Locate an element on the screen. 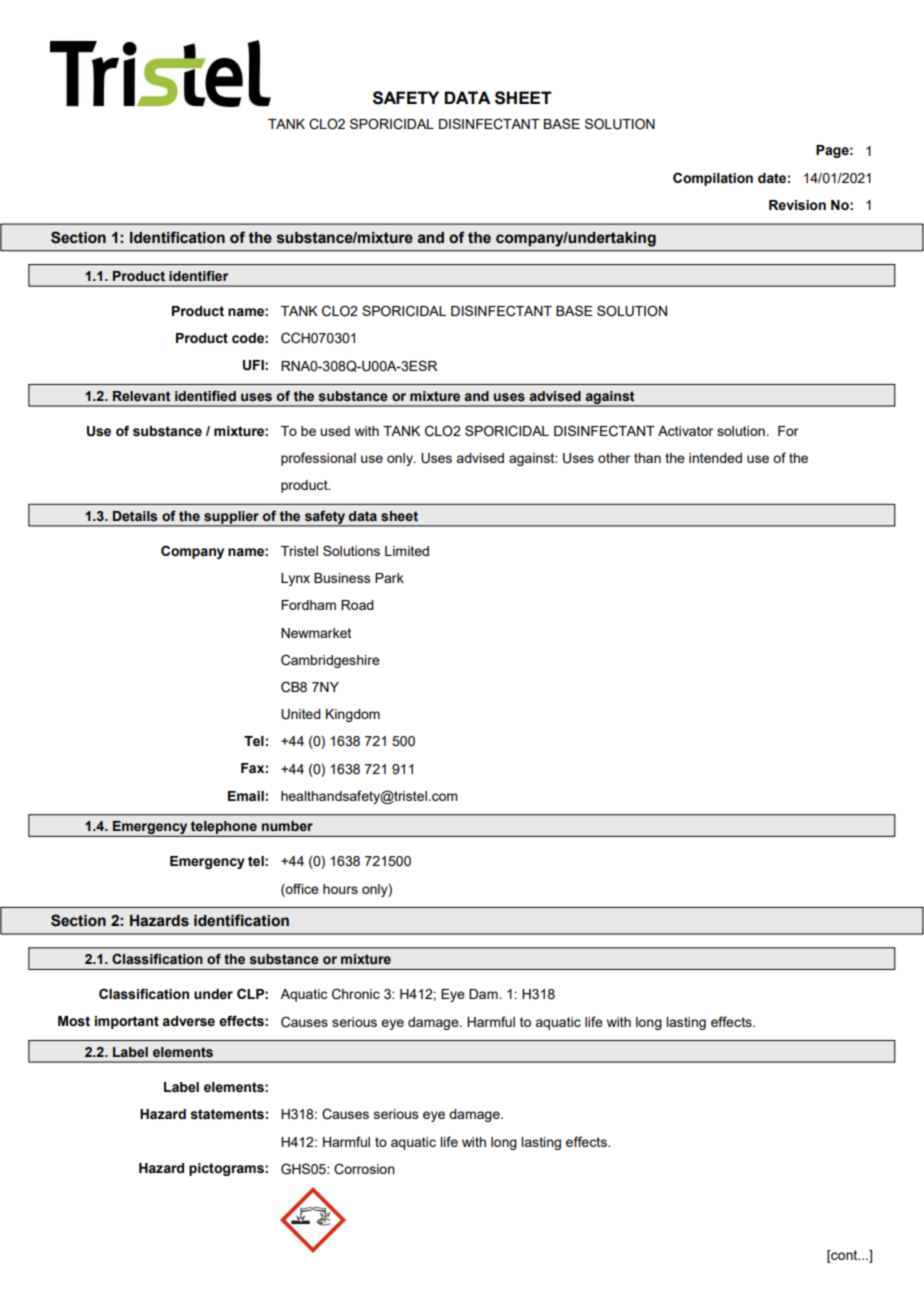  identifier is located at coordinates (198, 276).
